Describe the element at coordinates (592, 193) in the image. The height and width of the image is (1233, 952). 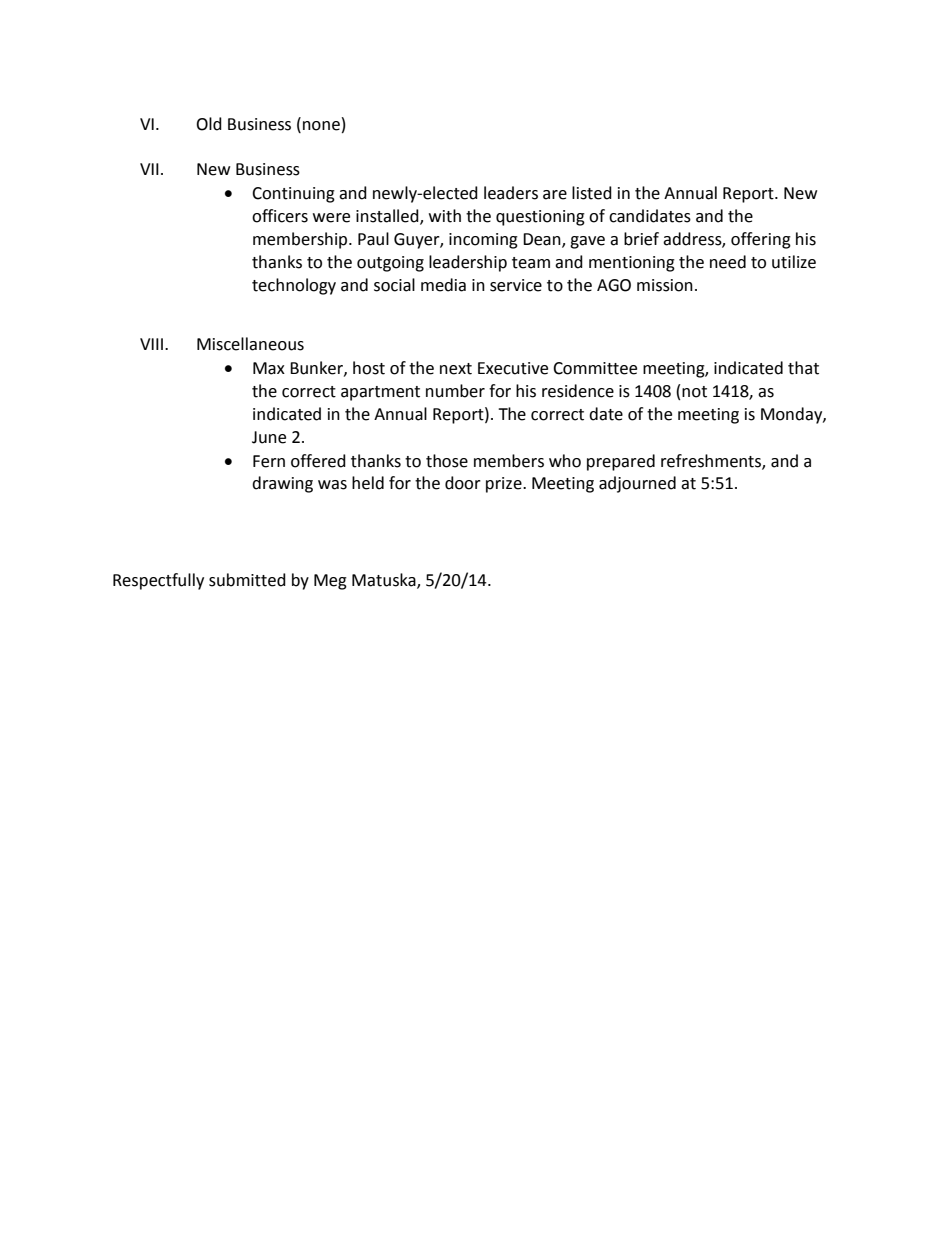
I see `listed` at that location.
